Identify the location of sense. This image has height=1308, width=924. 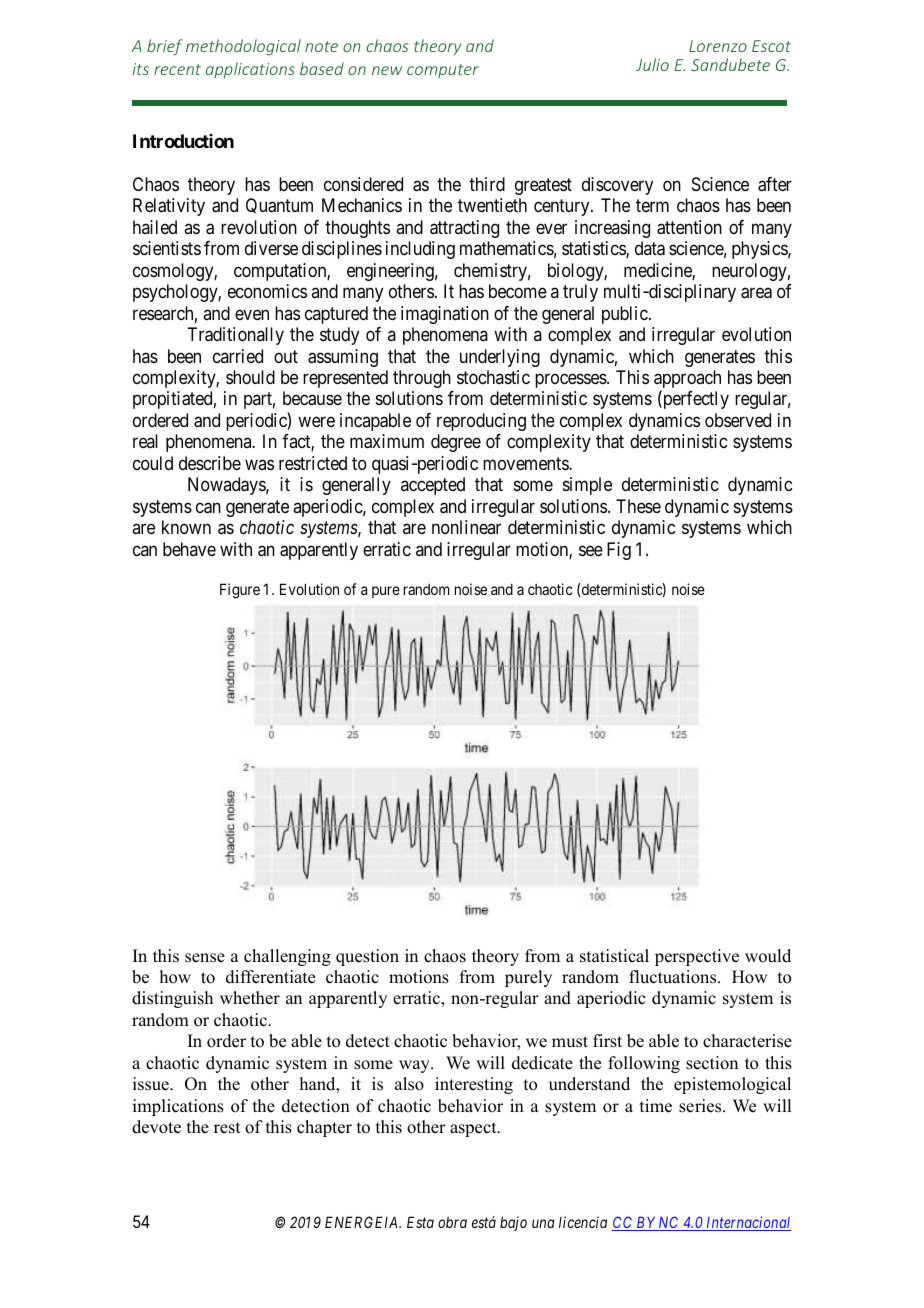
(205, 958).
